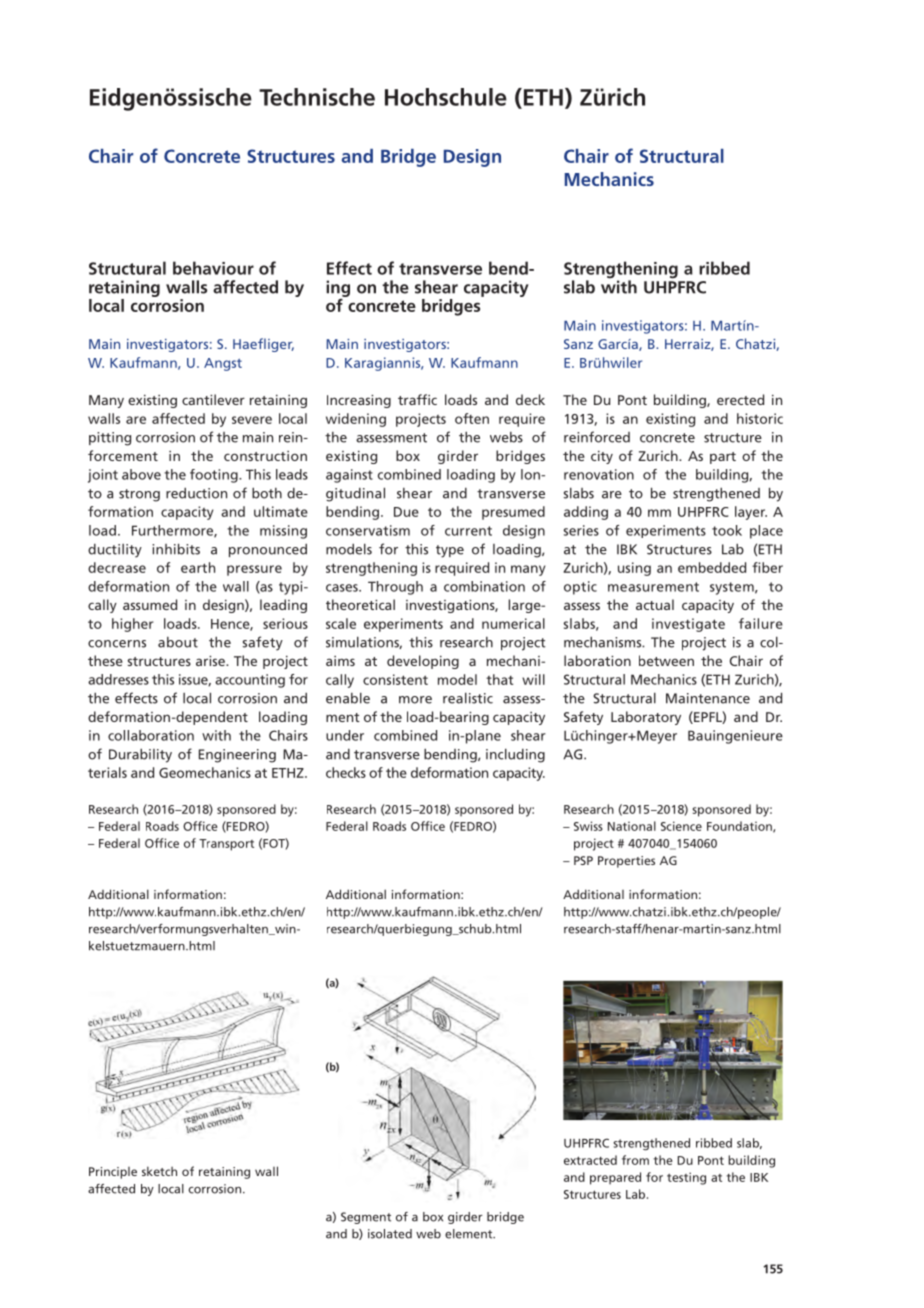 Image resolution: width=924 pixels, height=1308 pixels. Describe the element at coordinates (196, 493) in the screenshot. I see `reduction` at that location.
